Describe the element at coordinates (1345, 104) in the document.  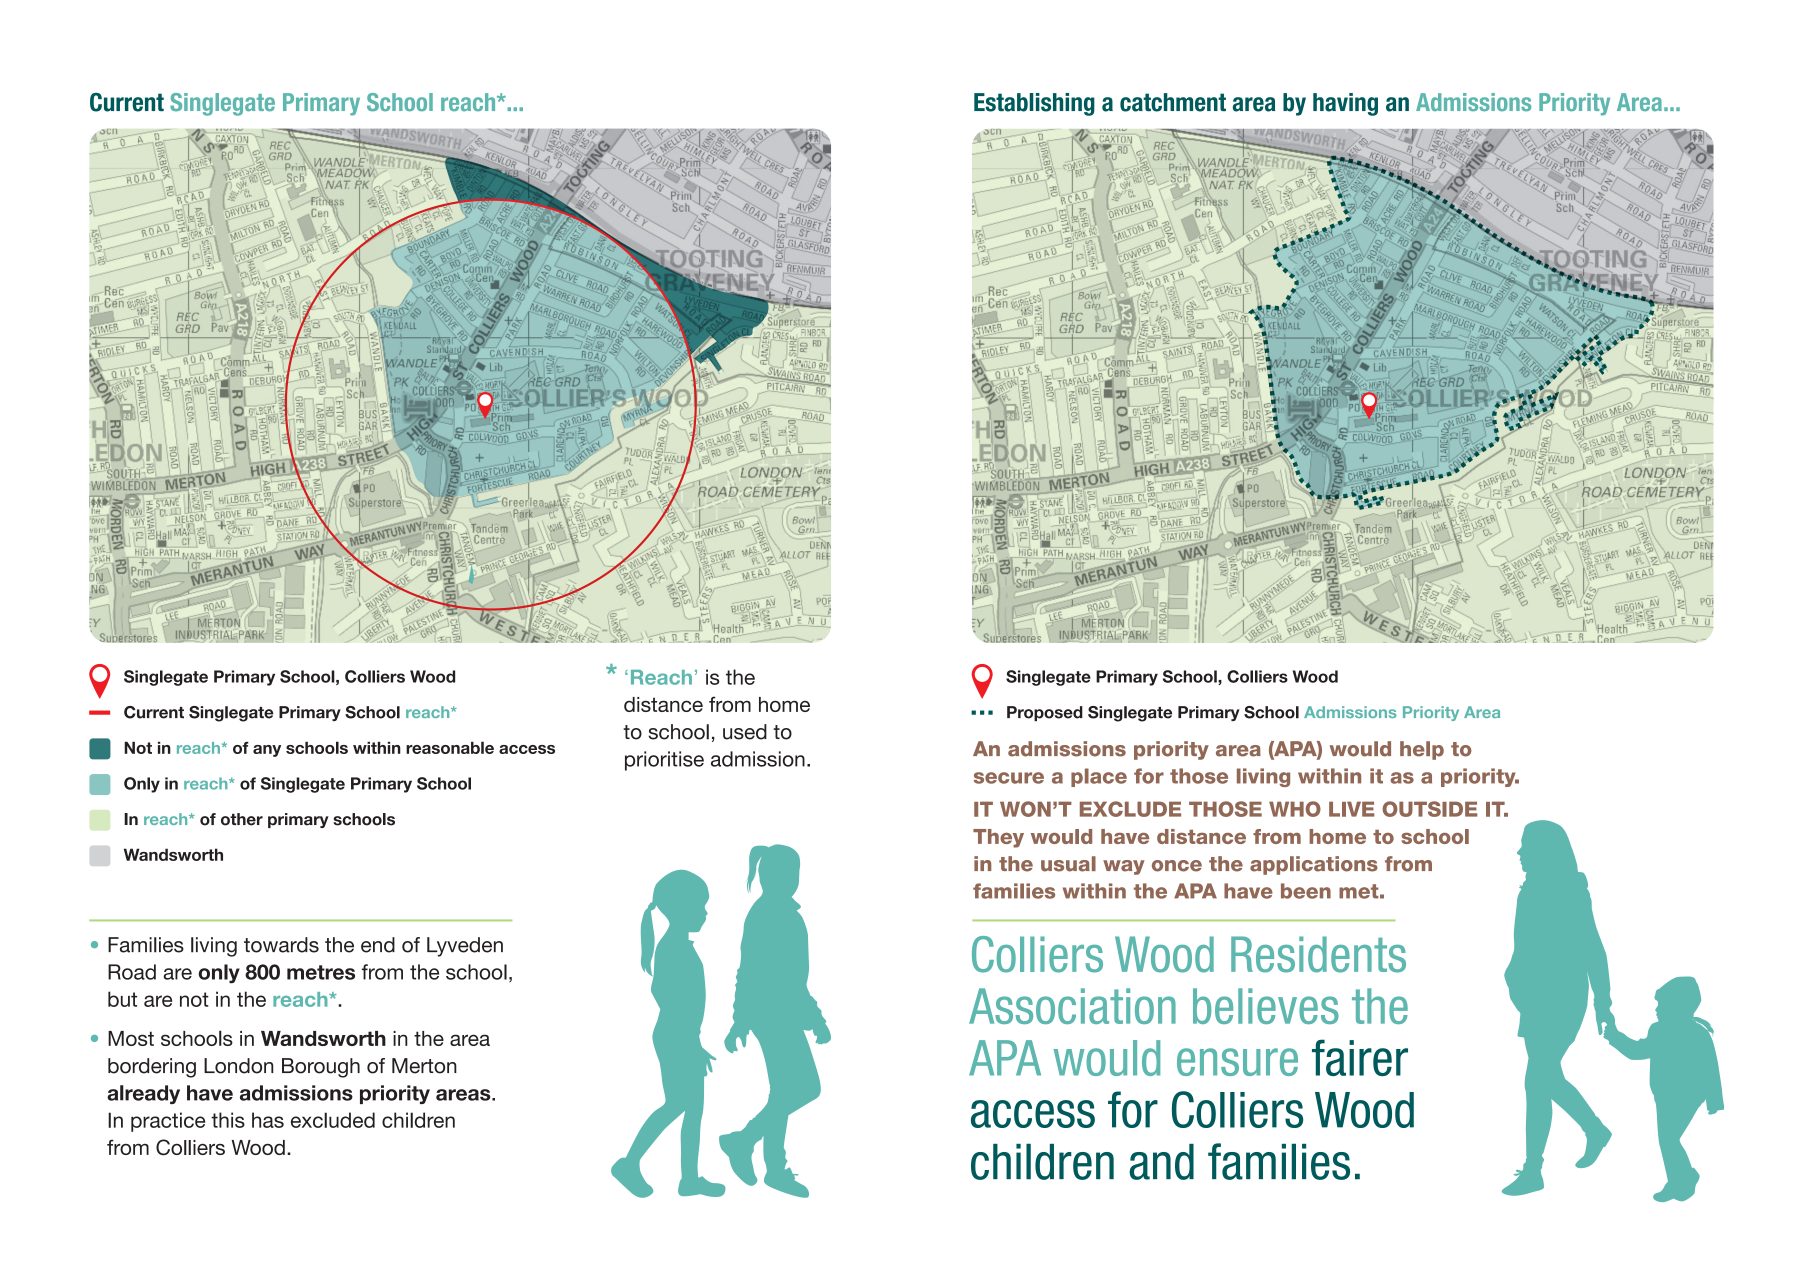
I see `having` at that location.
